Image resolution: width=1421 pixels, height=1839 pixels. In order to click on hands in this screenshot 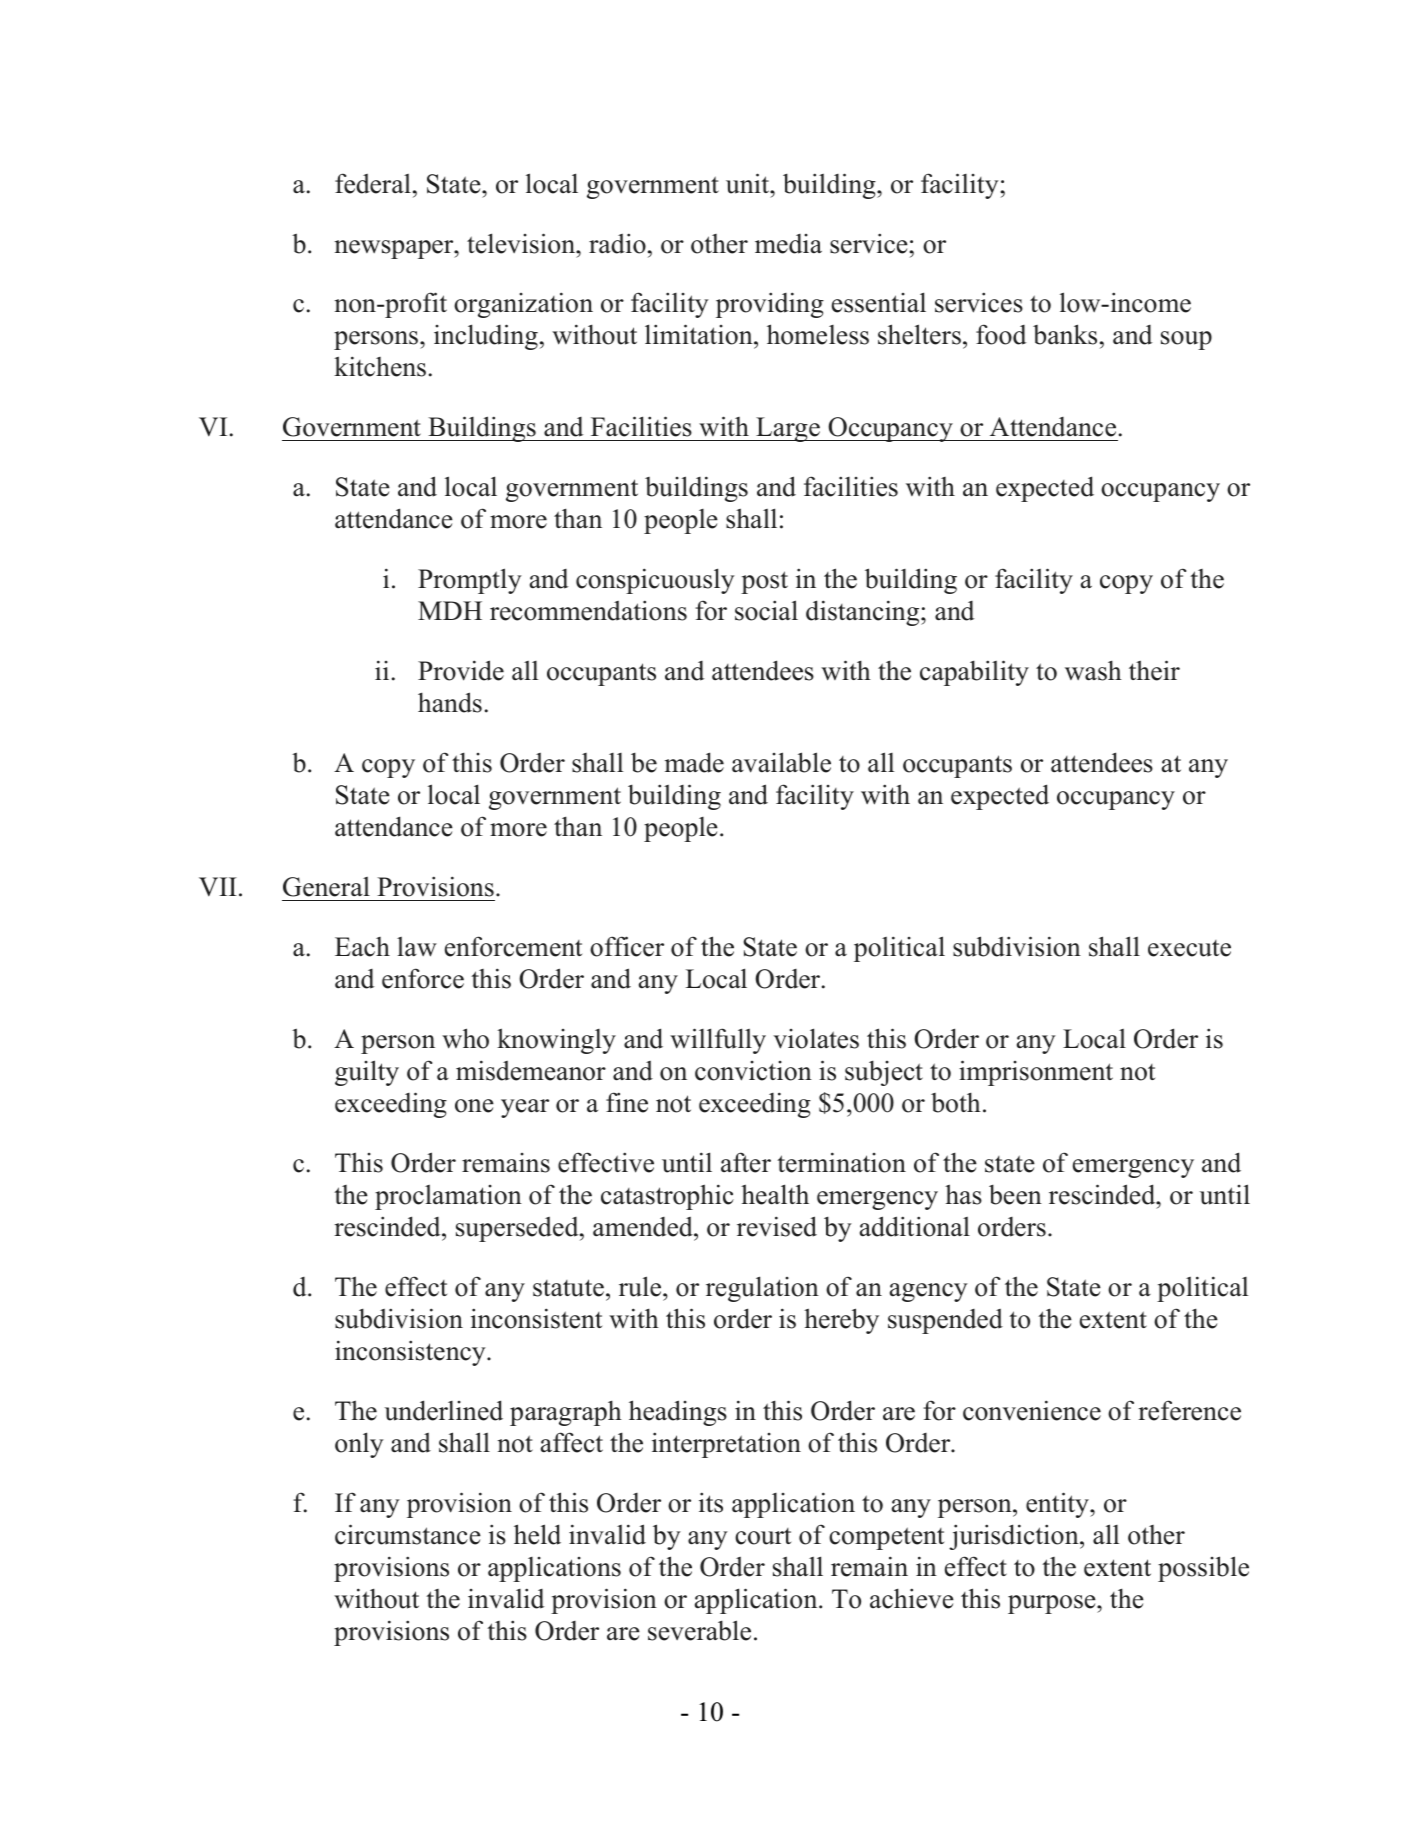, I will do `click(450, 702)`.
